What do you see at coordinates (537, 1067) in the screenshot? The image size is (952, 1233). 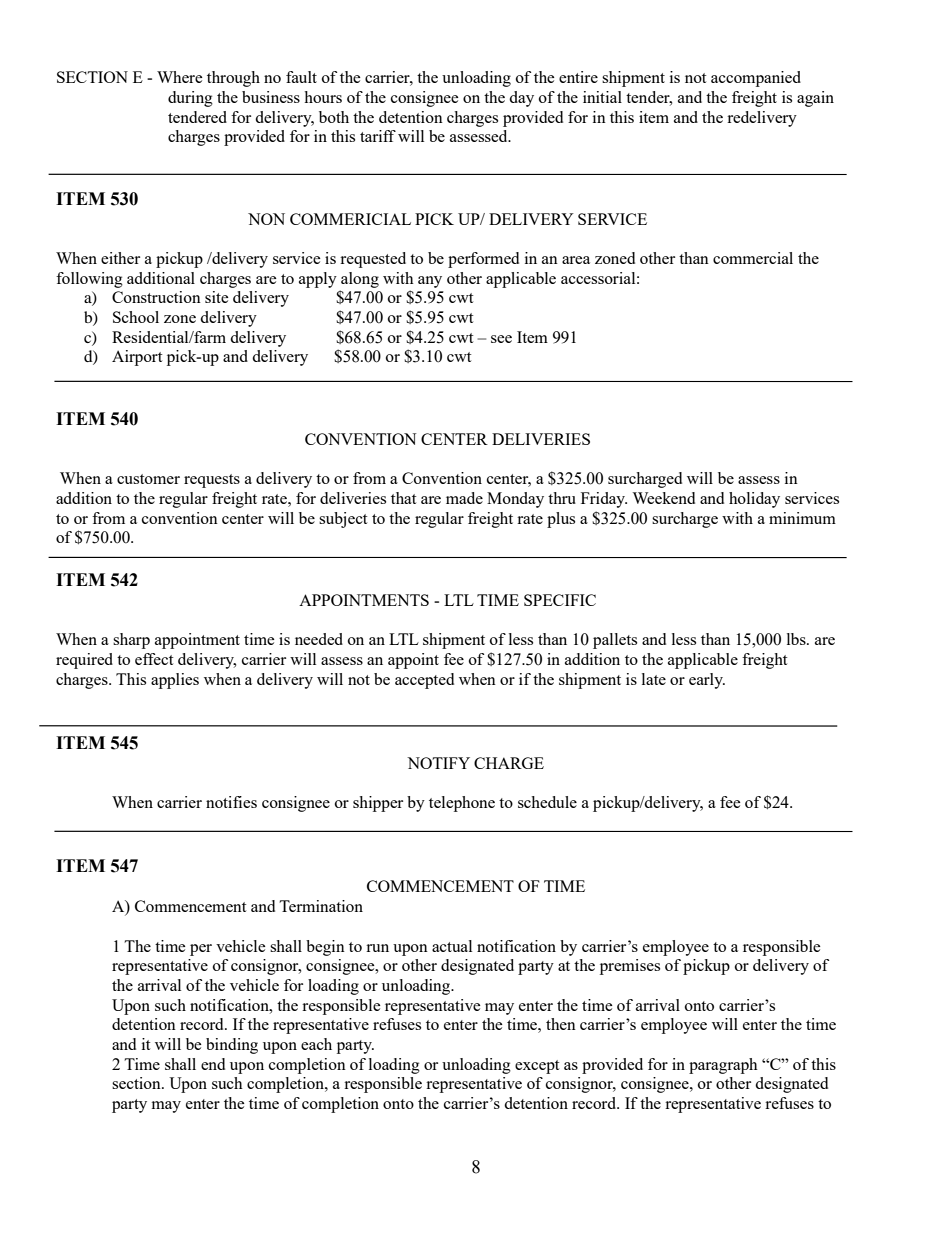 I see `except` at bounding box center [537, 1067].
